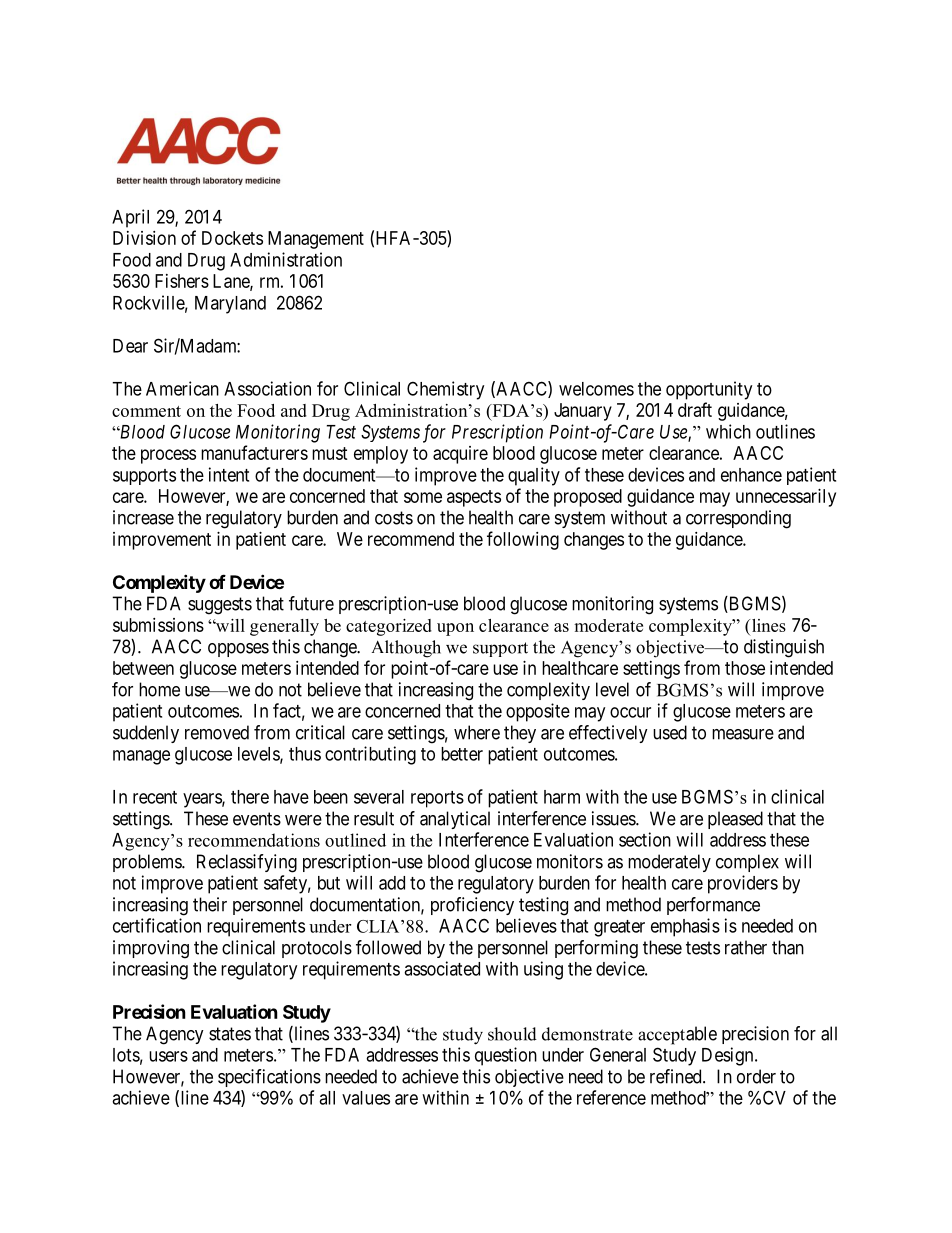 This page has height=1233, width=952. I want to click on there, so click(250, 797).
